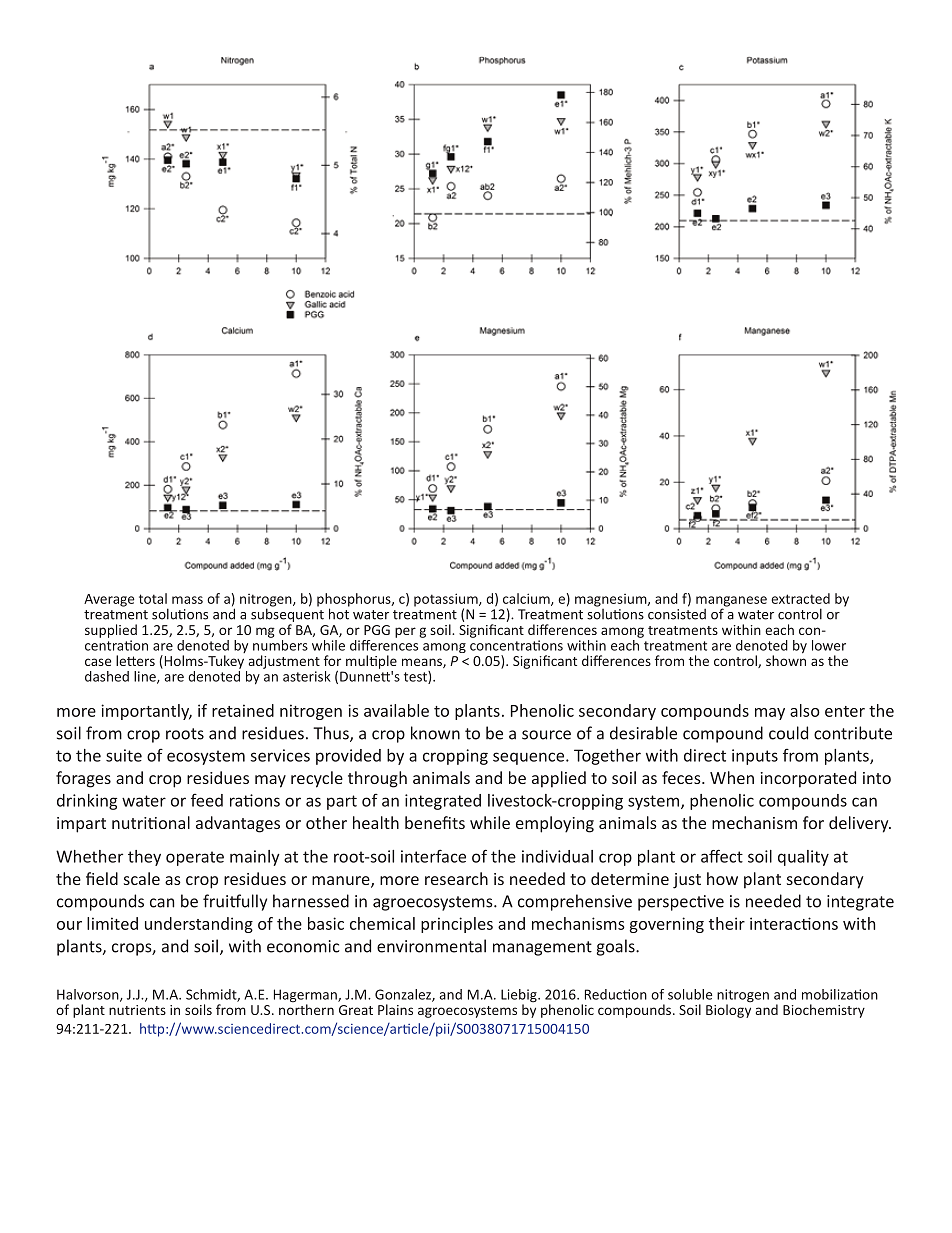  I want to click on interactions, so click(794, 923).
